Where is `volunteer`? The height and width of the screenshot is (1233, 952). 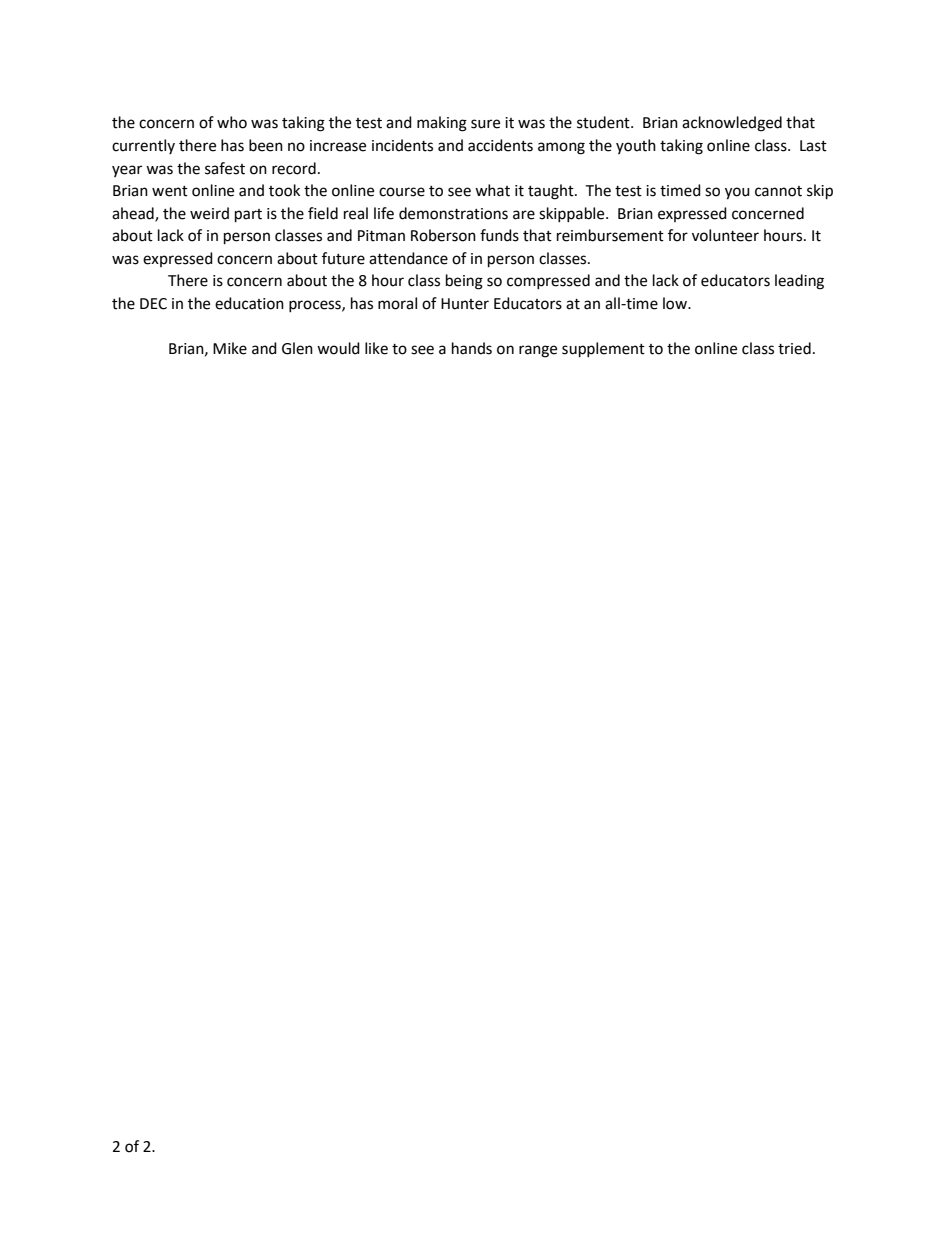 volunteer is located at coordinates (725, 235).
